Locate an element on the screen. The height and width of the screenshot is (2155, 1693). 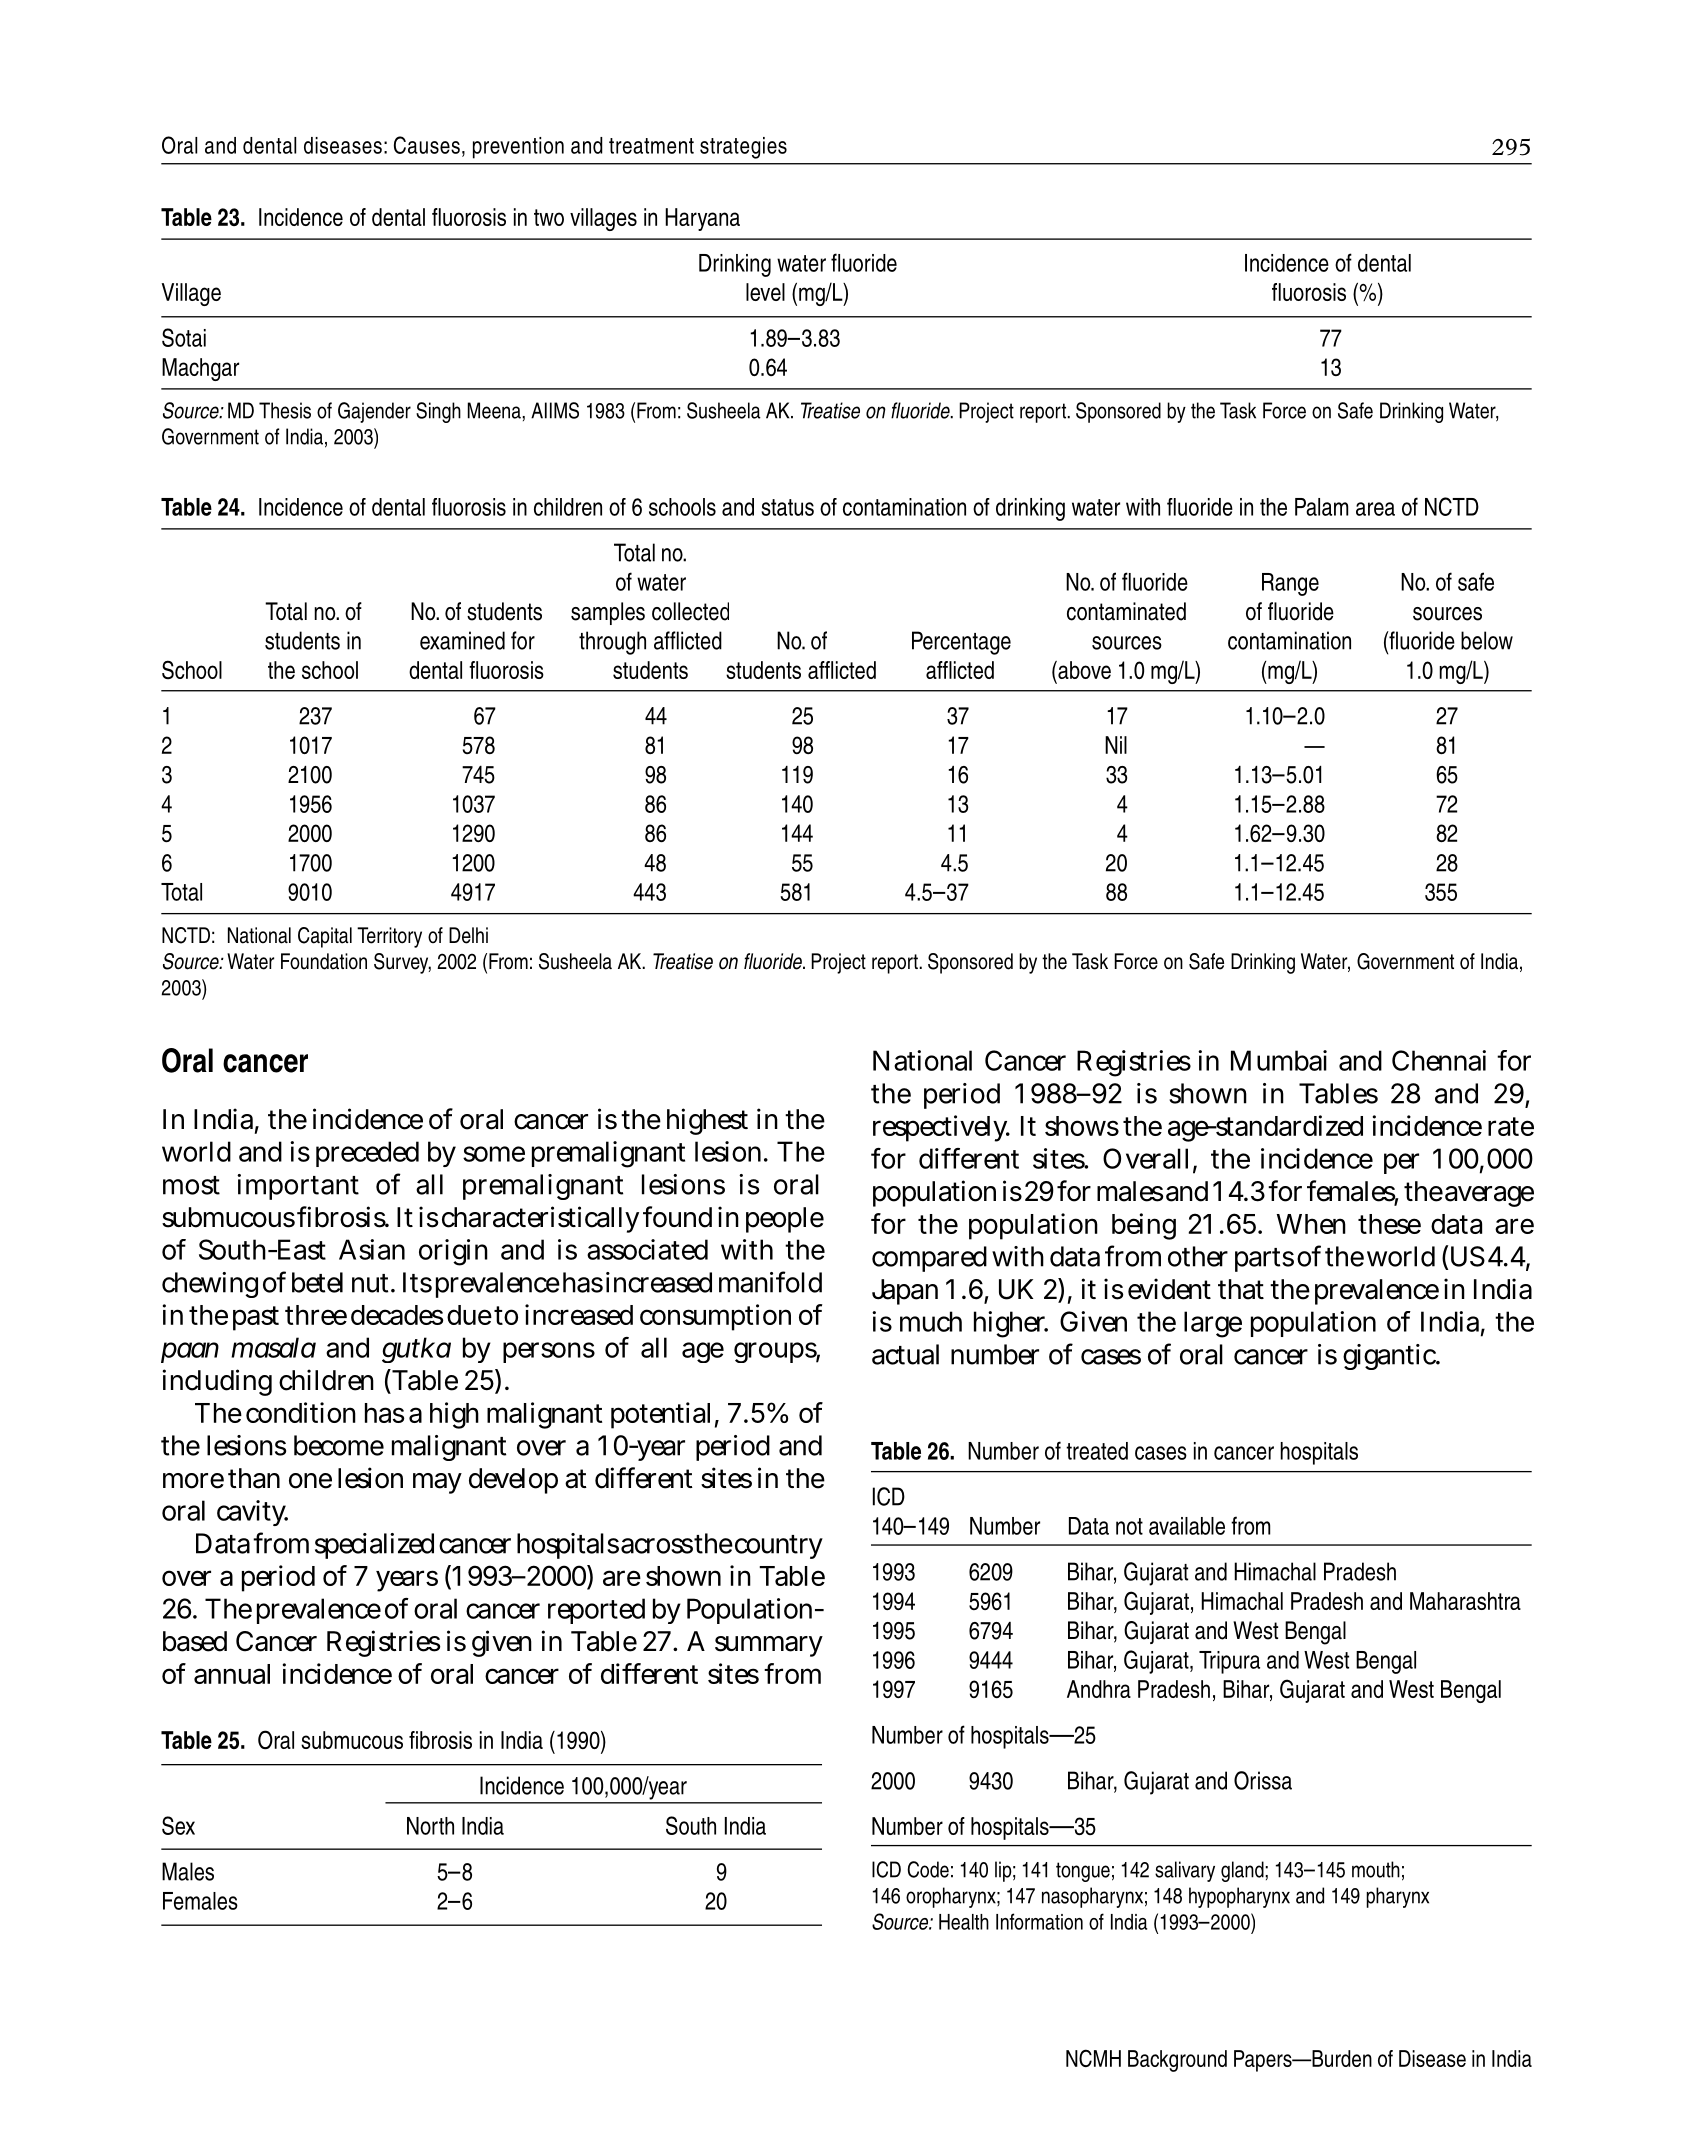
Haryana is located at coordinates (702, 219).
